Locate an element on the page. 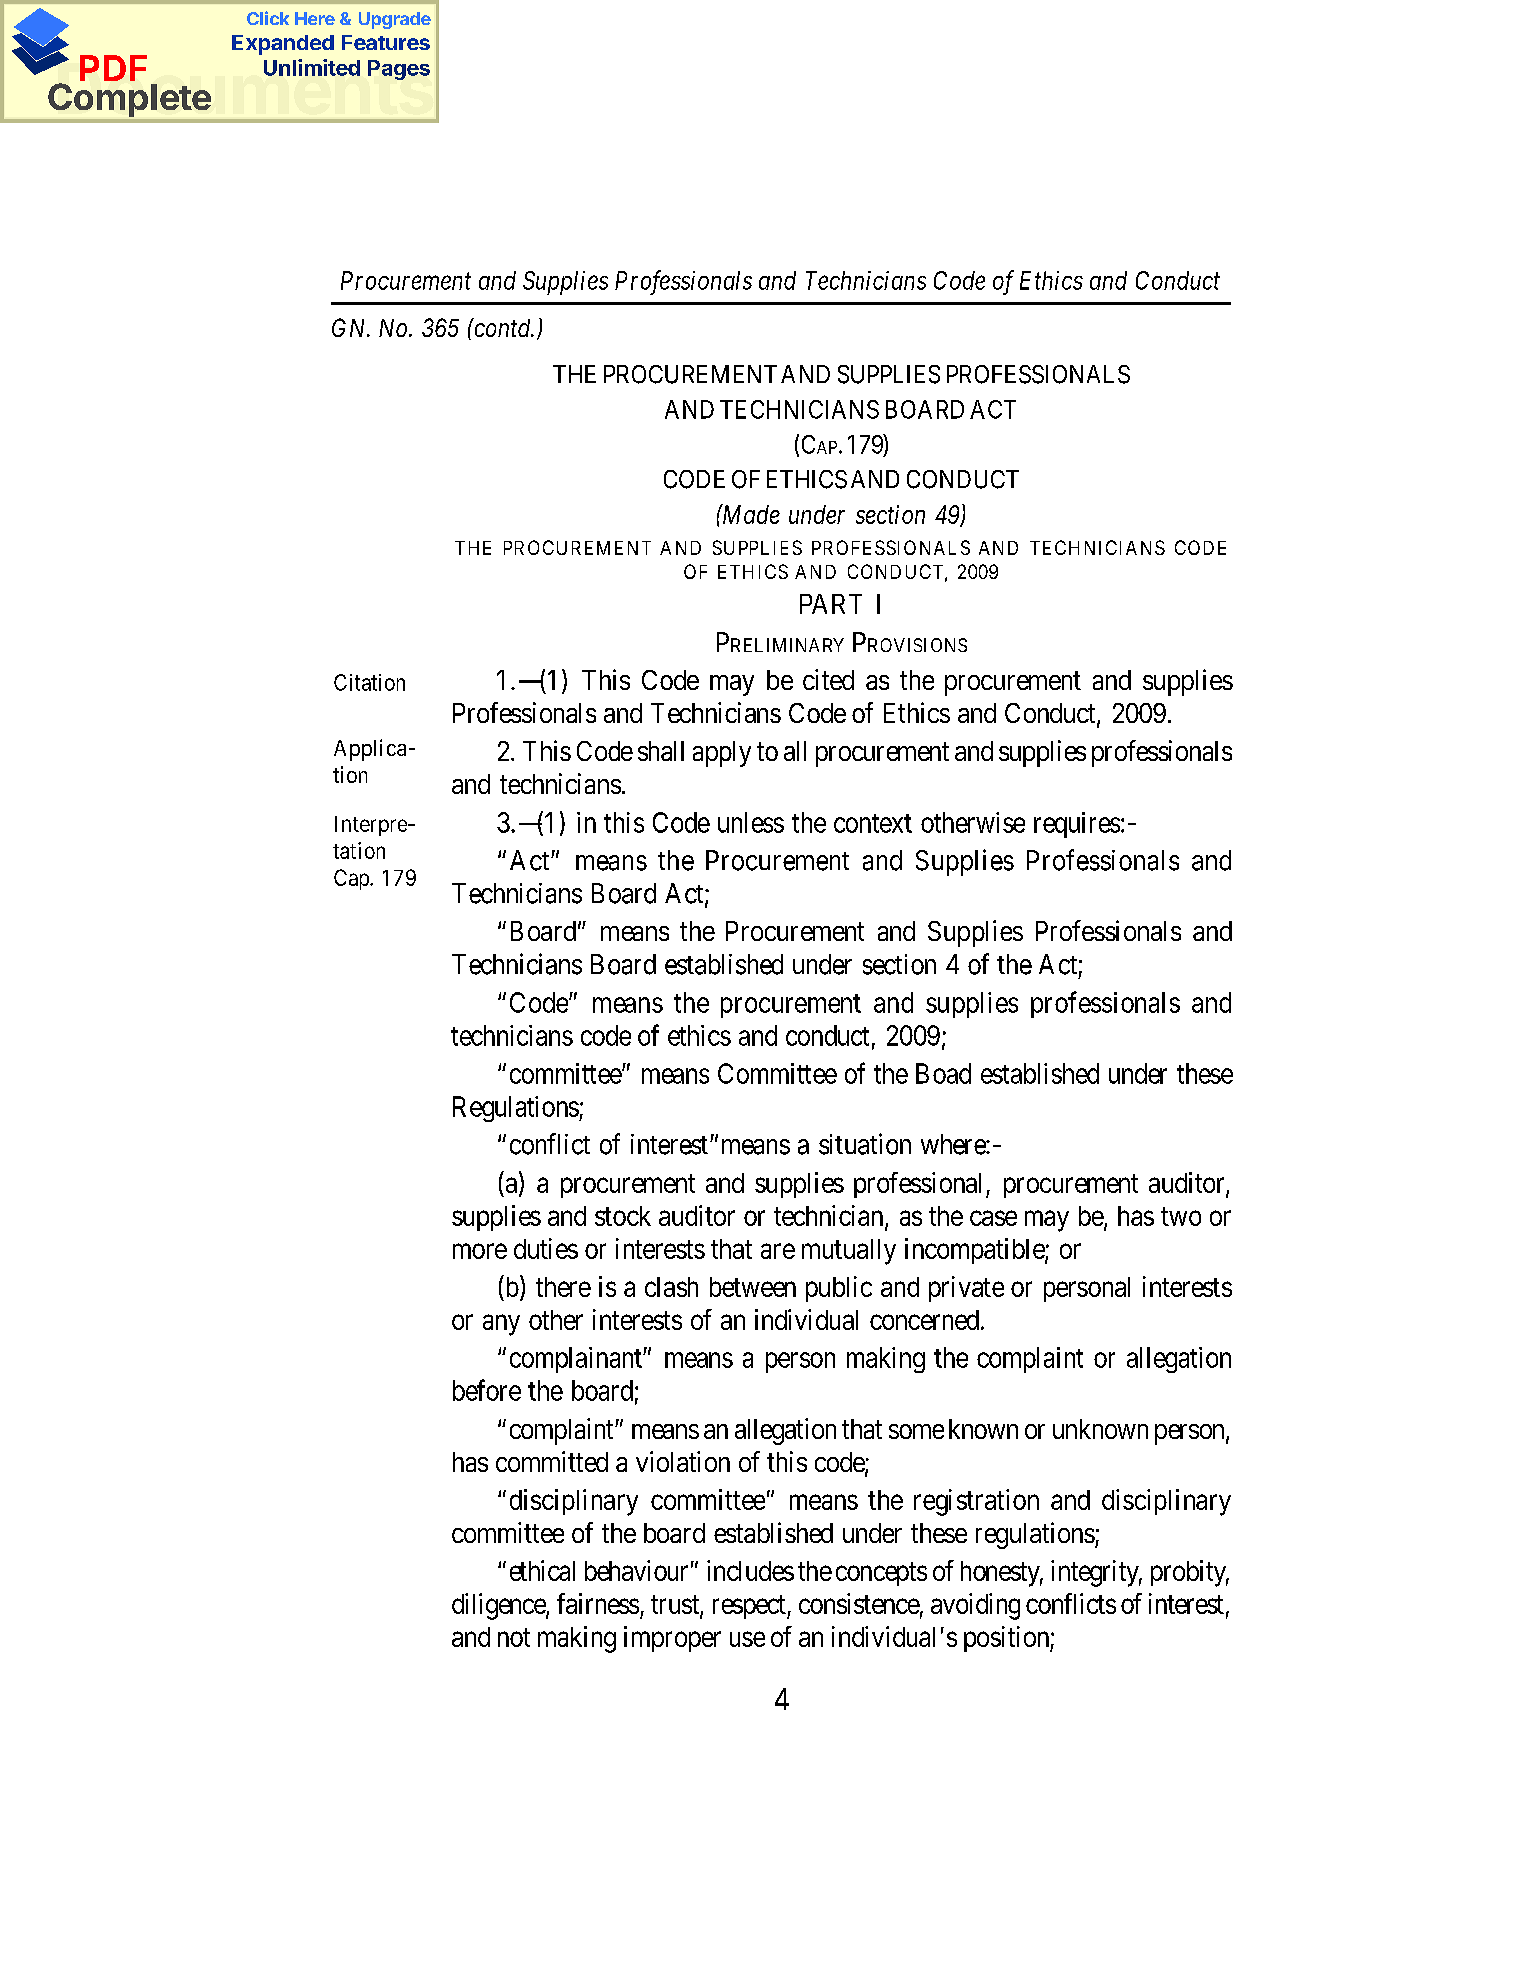 The width and height of the image is (1531, 1982). shall is located at coordinates (661, 751).
